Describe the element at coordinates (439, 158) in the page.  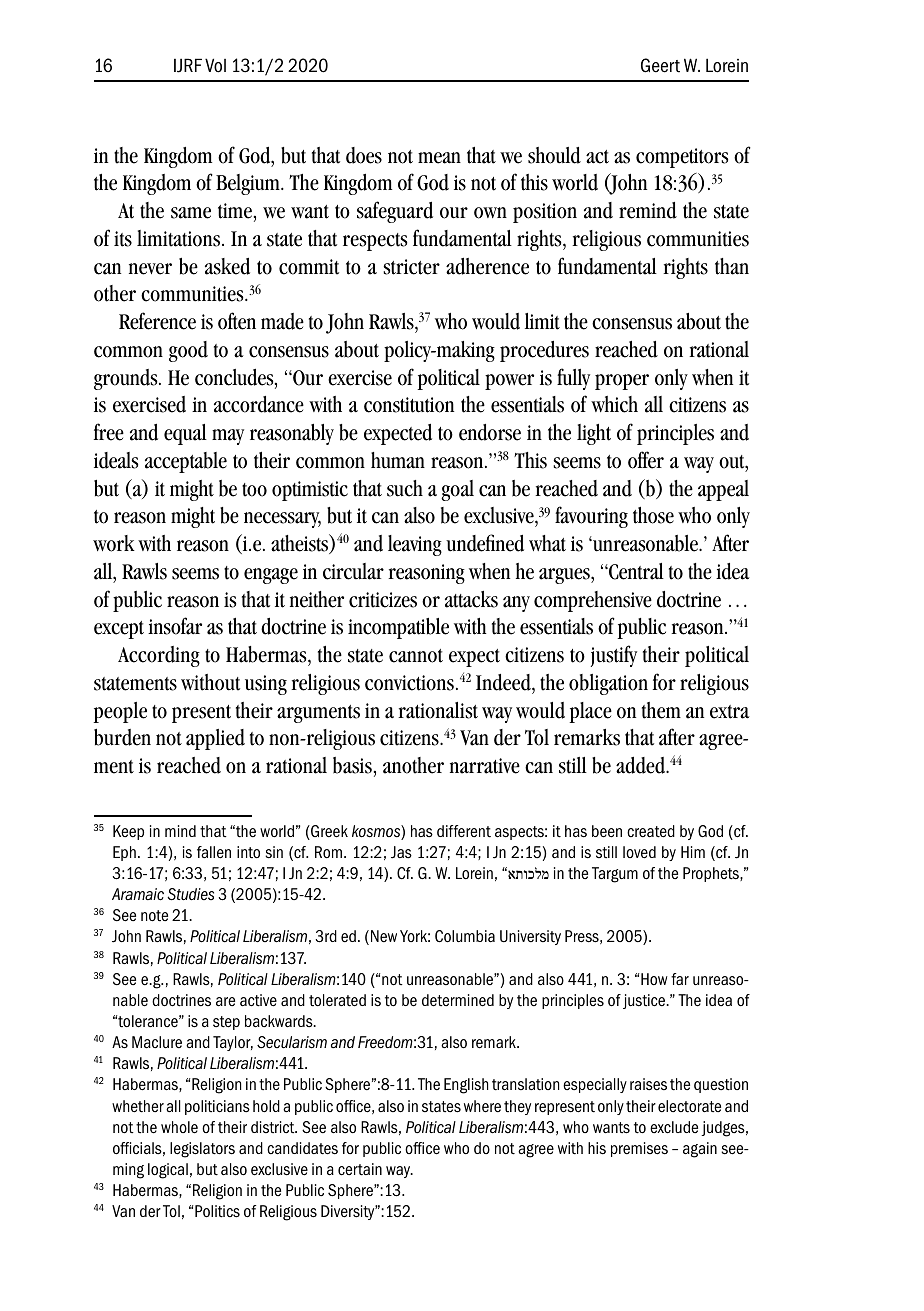
I see `mean` at that location.
